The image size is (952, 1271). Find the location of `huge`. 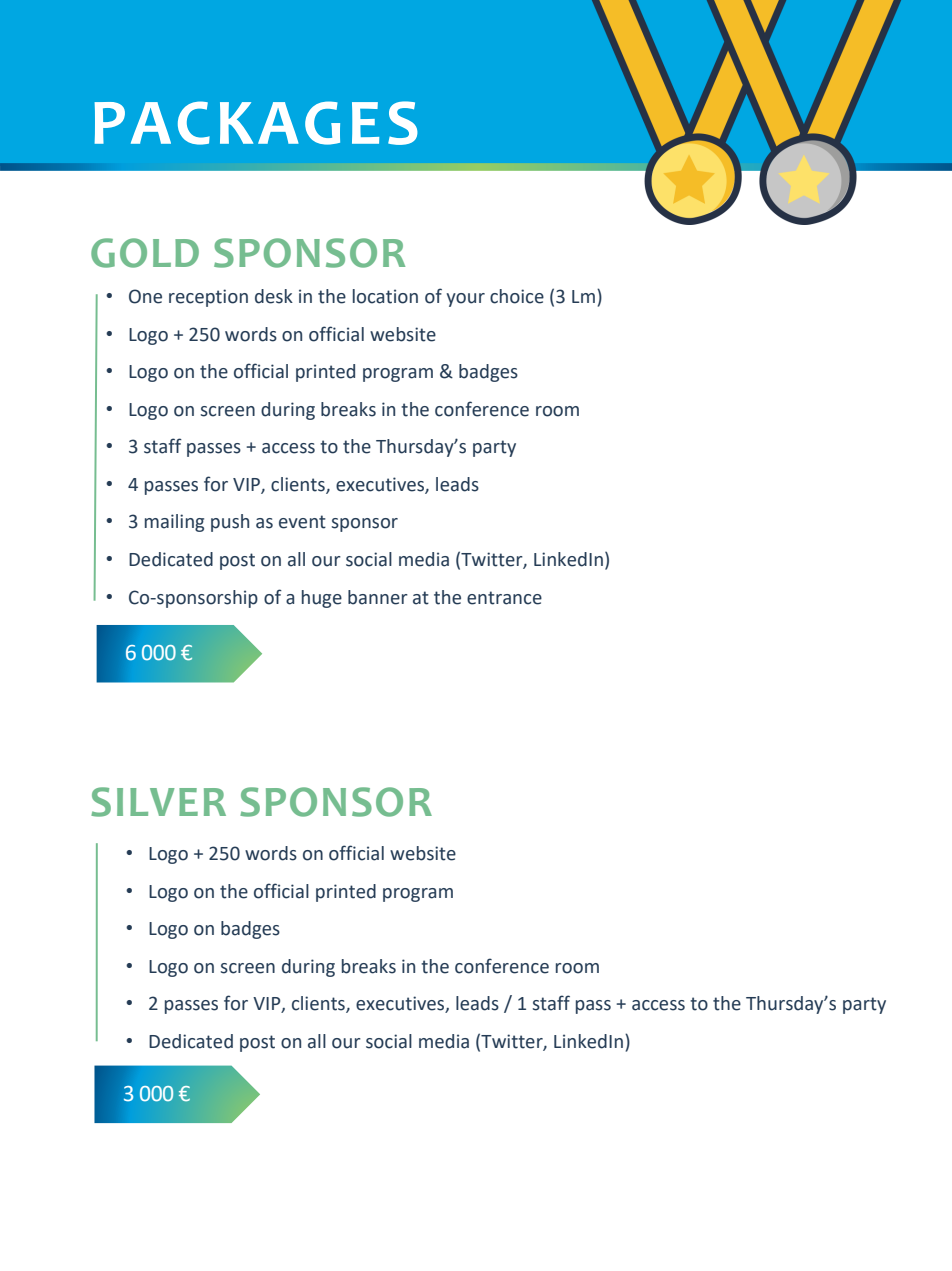

huge is located at coordinates (322, 599).
